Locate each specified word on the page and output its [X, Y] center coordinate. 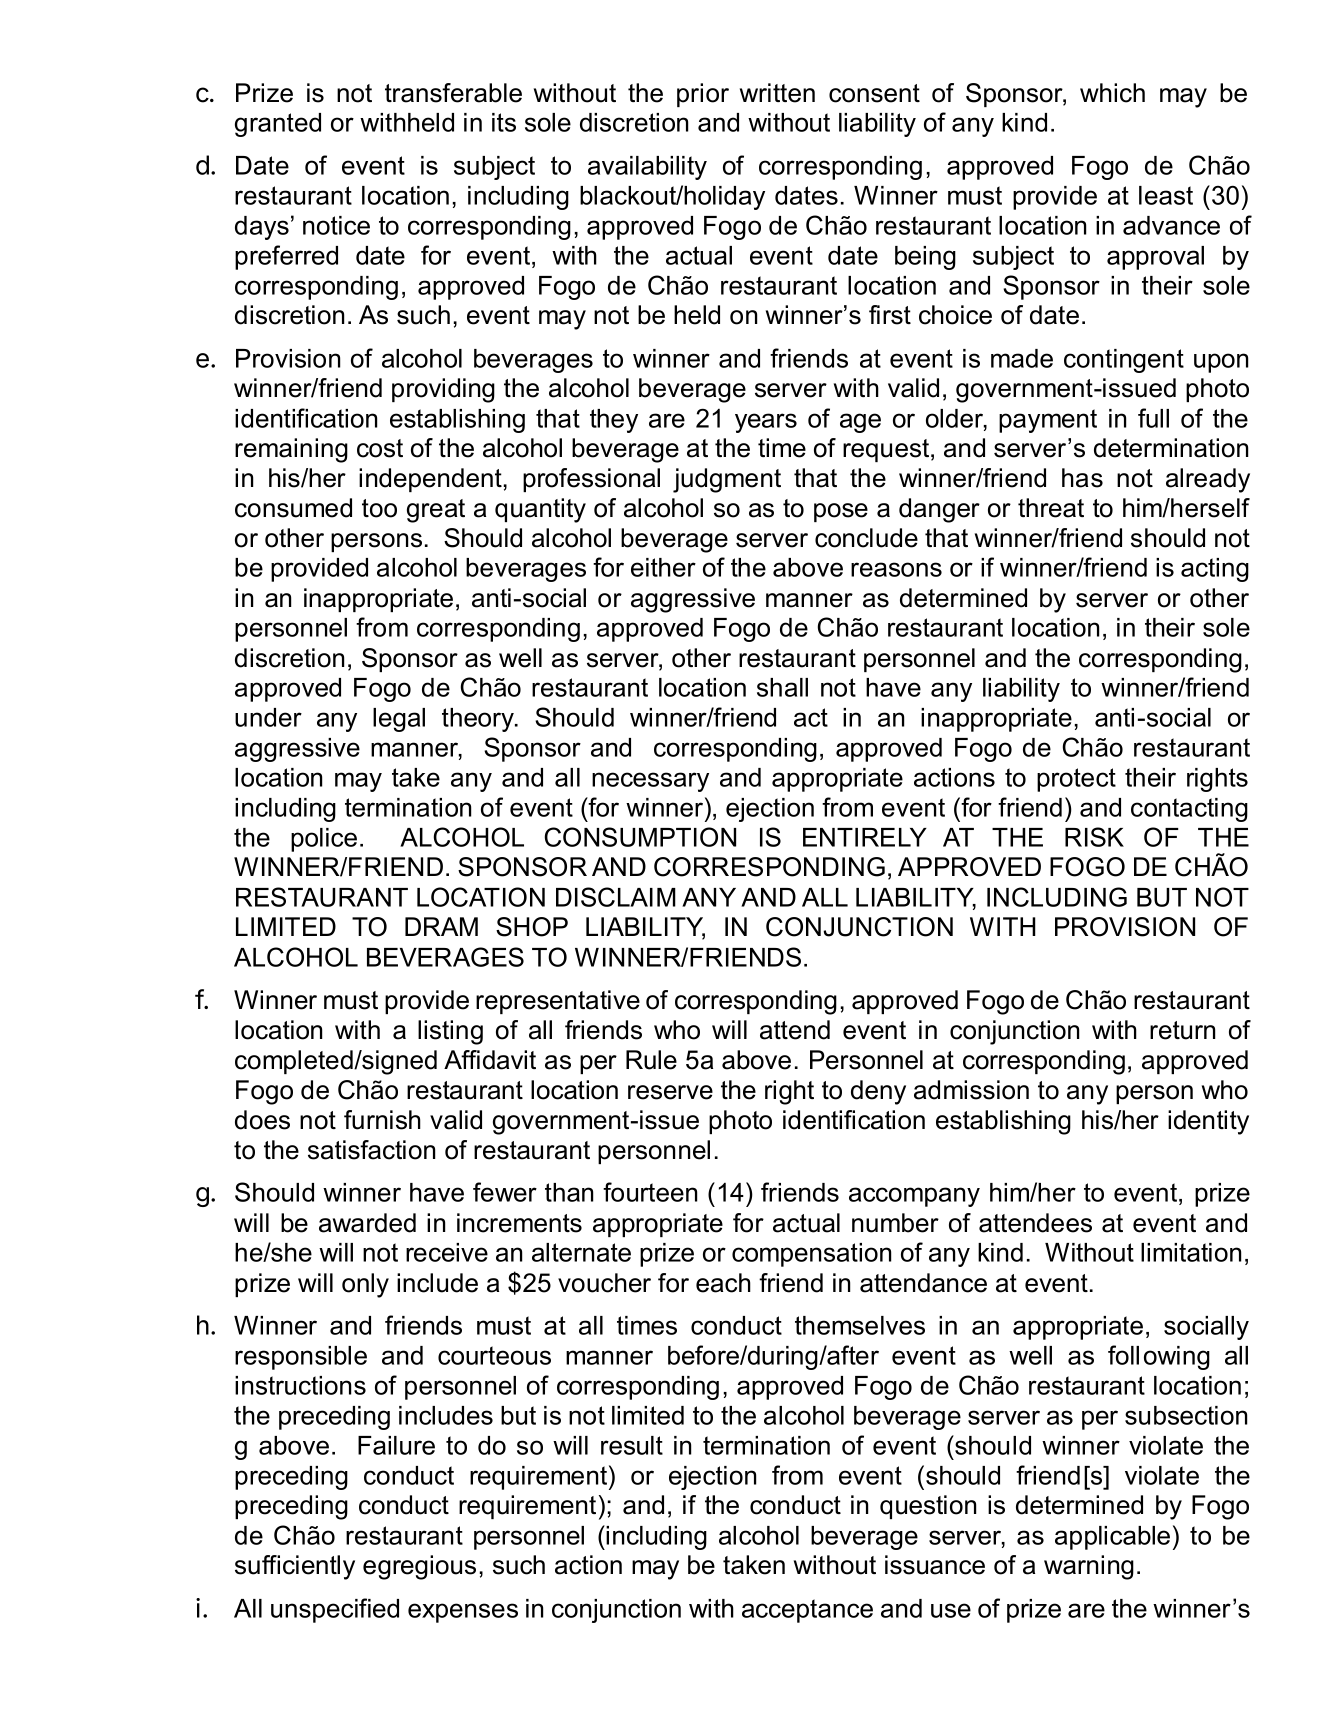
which [1112, 93]
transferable [453, 93]
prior [703, 95]
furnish [382, 1120]
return [1182, 1030]
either [663, 567]
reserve [670, 1092]
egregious [419, 1567]
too [379, 508]
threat [1051, 508]
